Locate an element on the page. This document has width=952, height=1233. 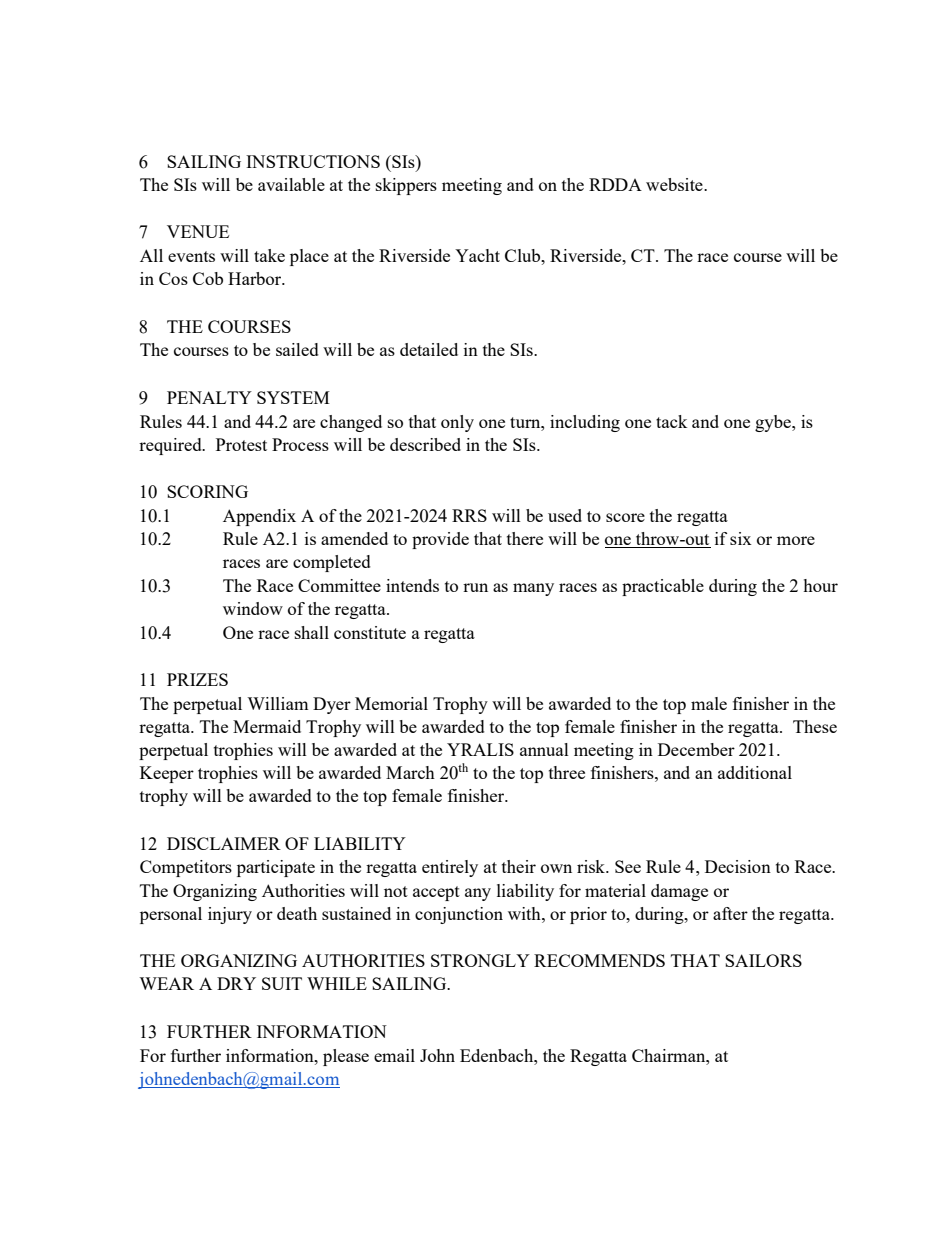
PENALTY is located at coordinates (209, 397).
